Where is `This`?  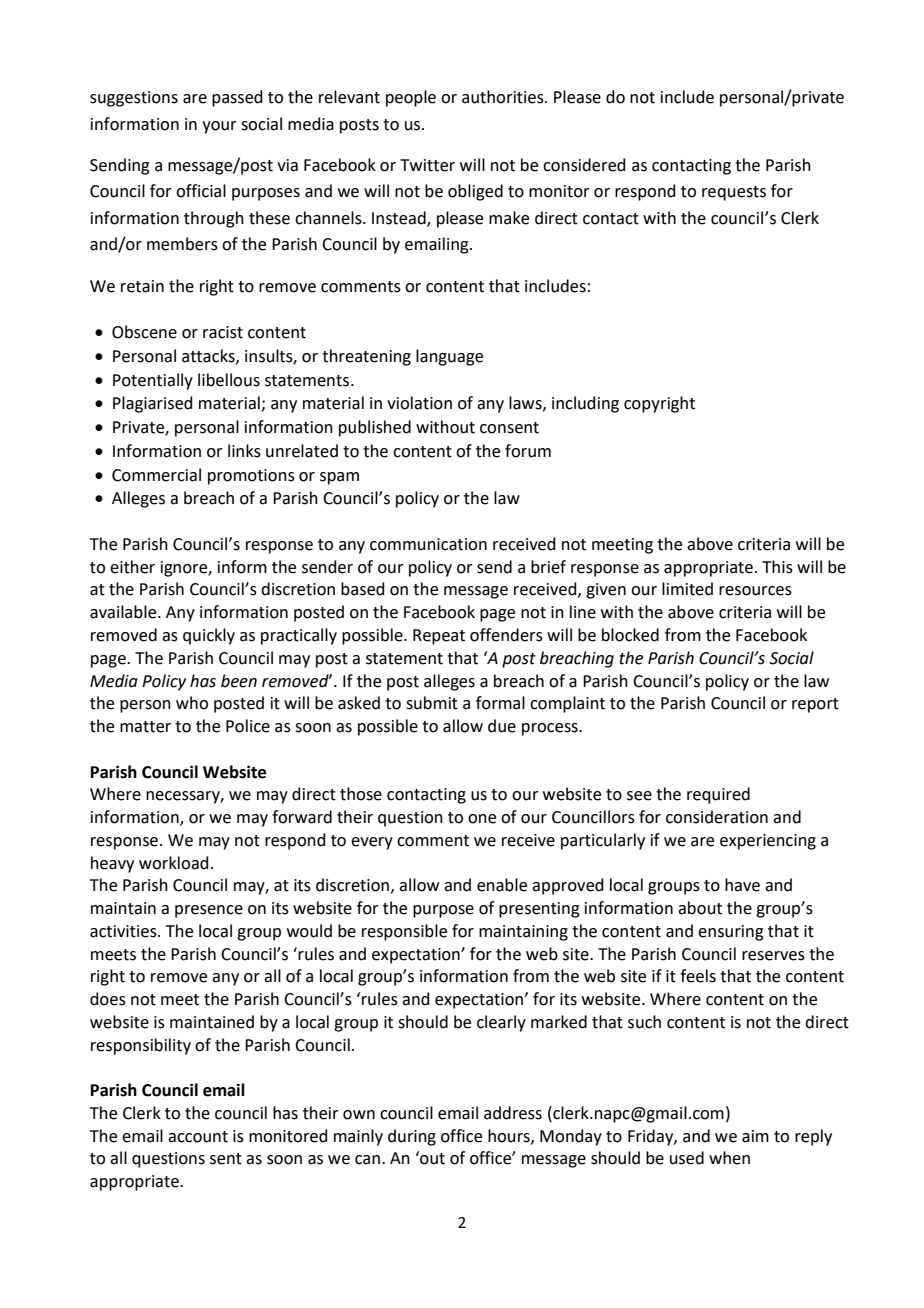
This is located at coordinates (777, 567).
